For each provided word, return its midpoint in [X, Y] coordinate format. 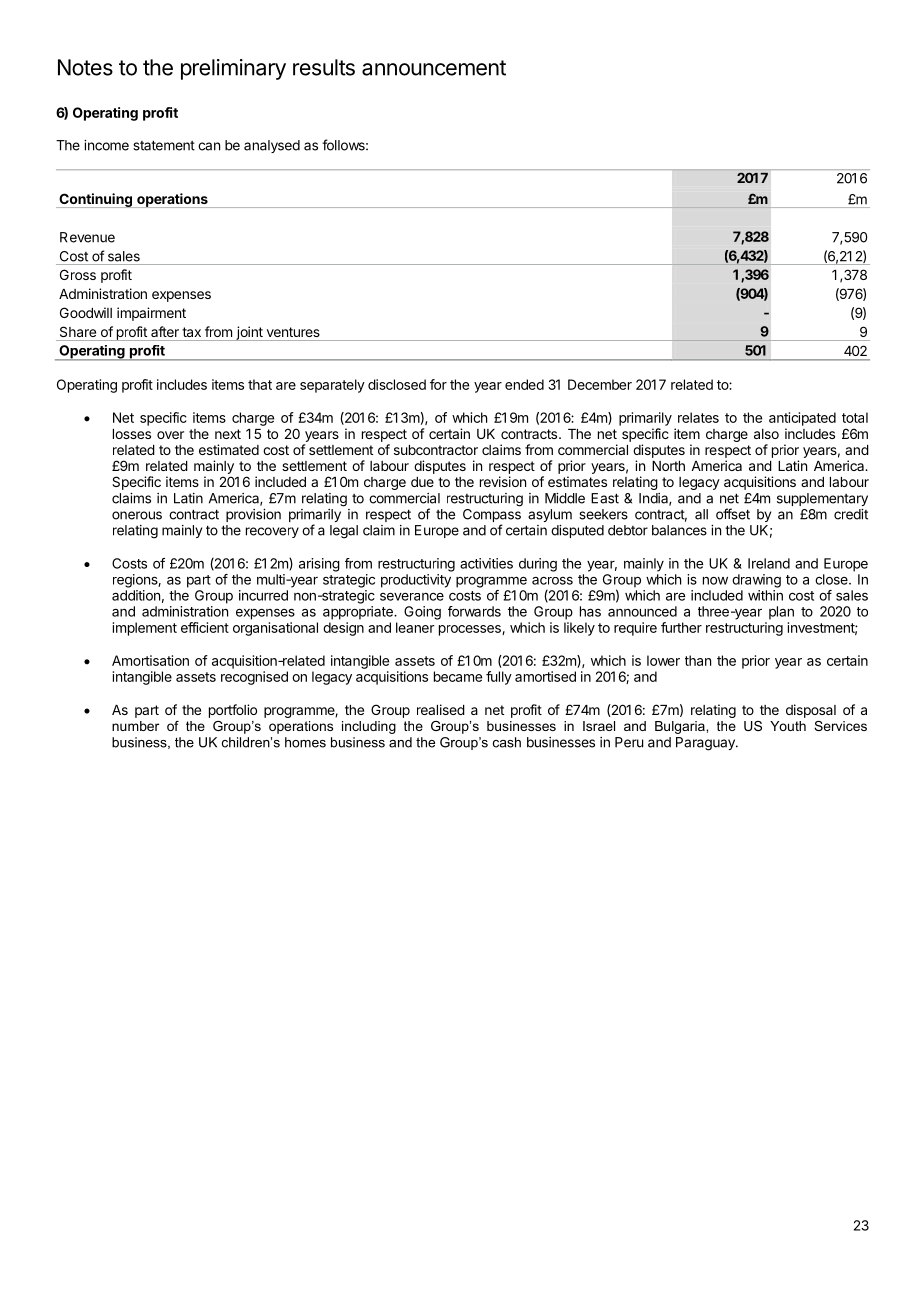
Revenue [87, 237]
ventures [293, 332]
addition [136, 595]
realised [441, 709]
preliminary [233, 69]
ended [524, 384]
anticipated [802, 419]
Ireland [769, 563]
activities [486, 563]
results [324, 67]
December [600, 384]
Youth [788, 726]
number [135, 726]
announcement [434, 68]
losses [132, 434]
